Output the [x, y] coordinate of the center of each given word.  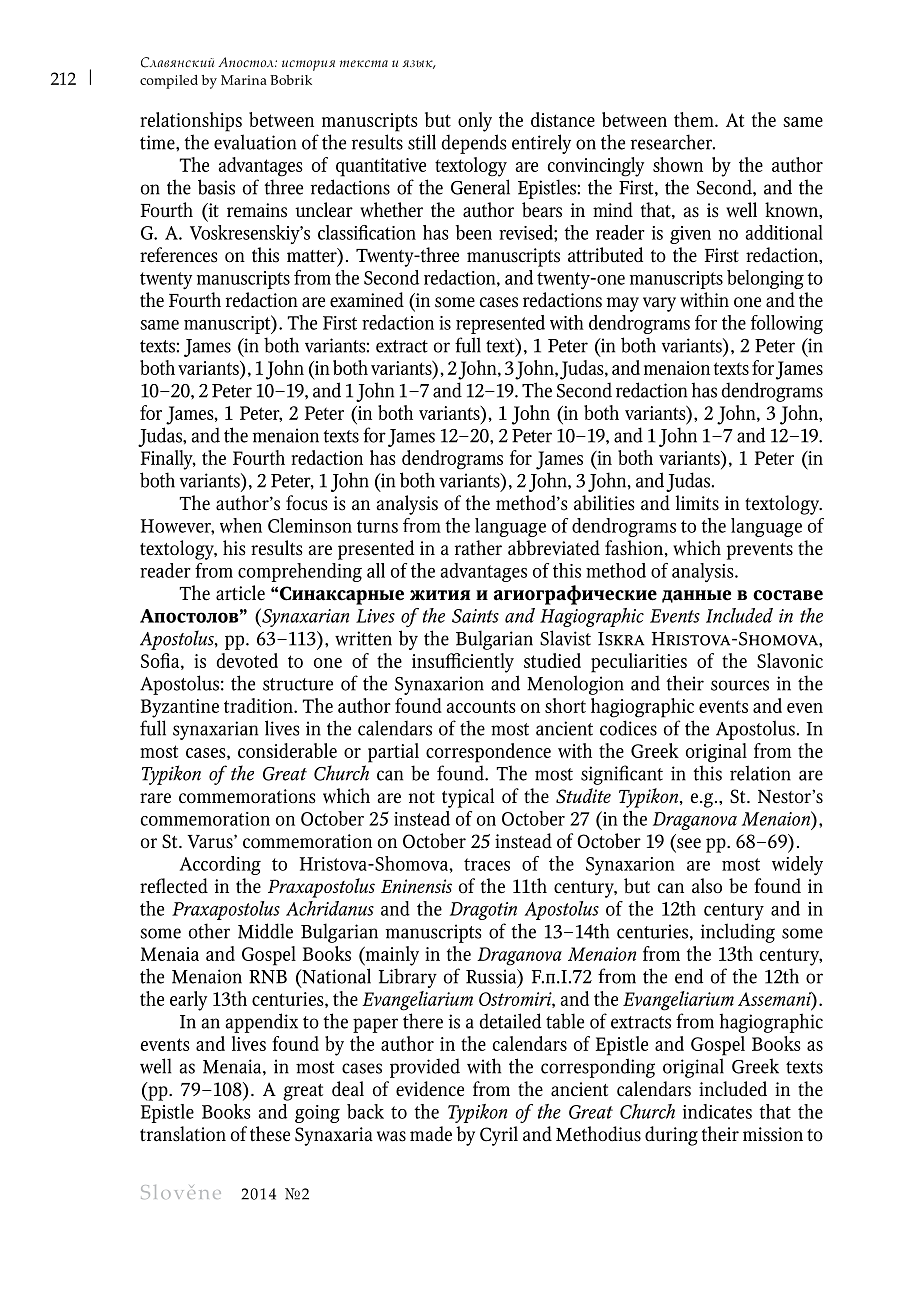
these [270, 1134]
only [475, 122]
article [240, 593]
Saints [475, 616]
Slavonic [790, 660]
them [695, 119]
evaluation [255, 142]
